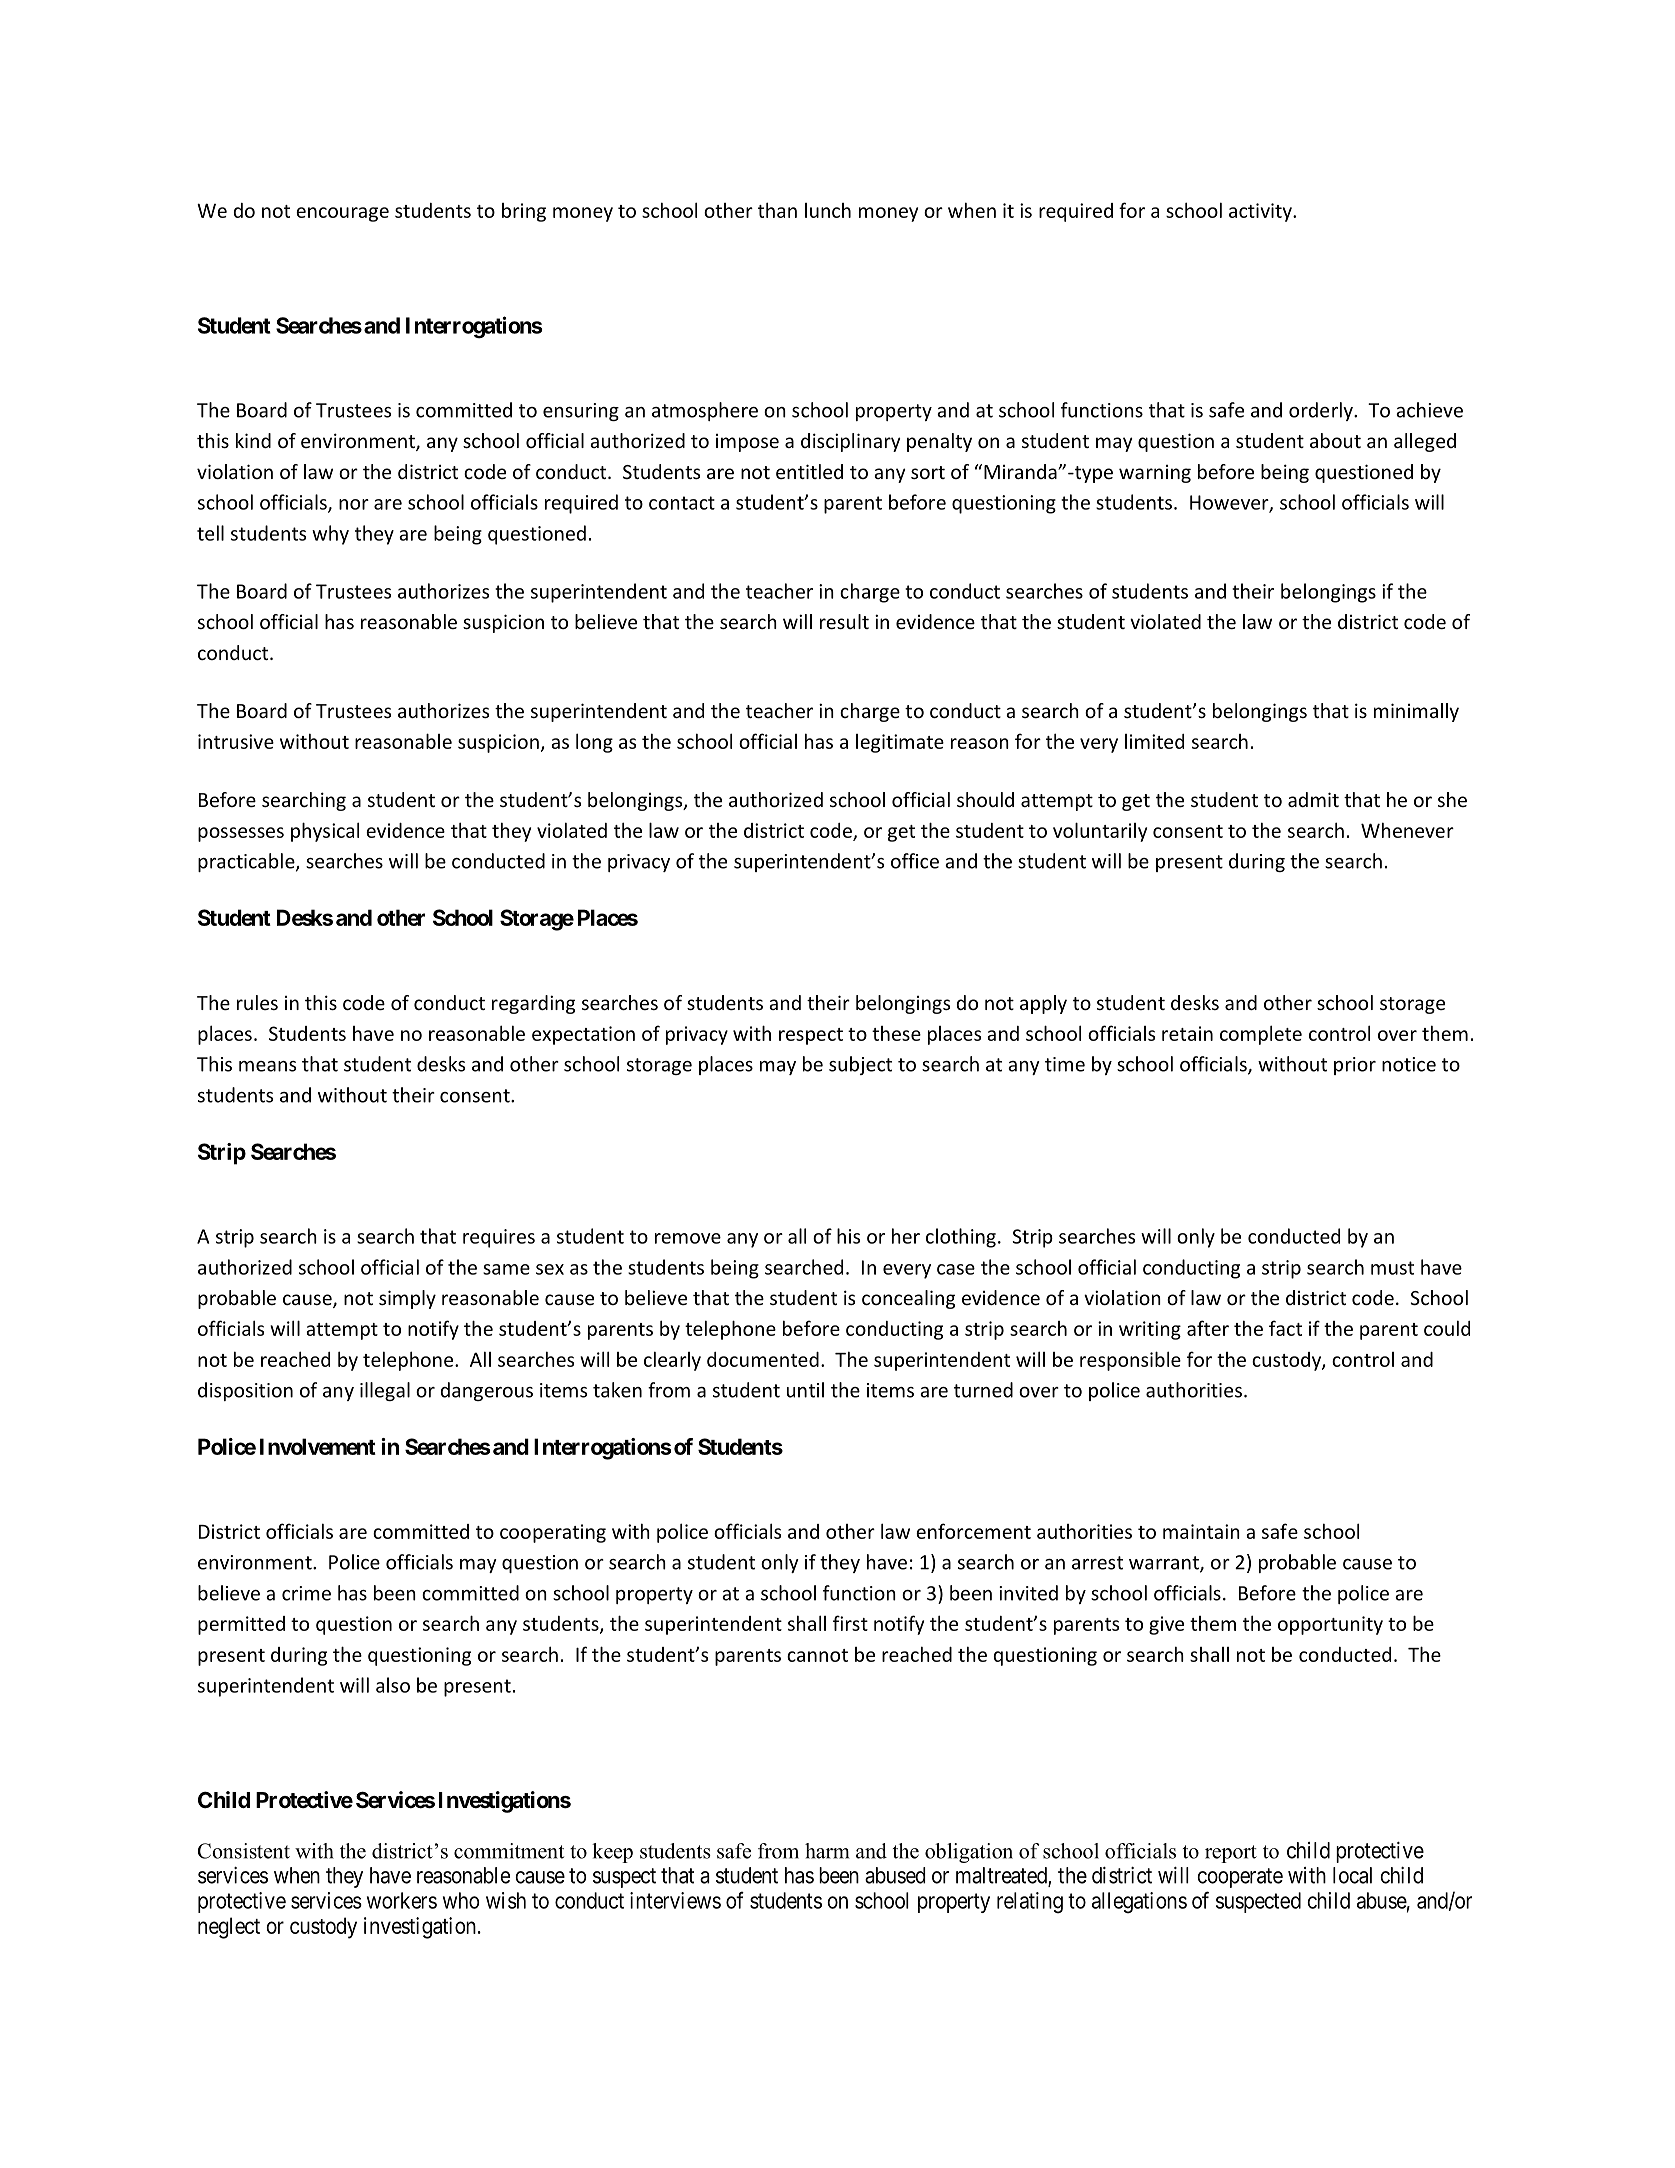  Describe the element at coordinates (828, 210) in the screenshot. I see `lunch` at that location.
